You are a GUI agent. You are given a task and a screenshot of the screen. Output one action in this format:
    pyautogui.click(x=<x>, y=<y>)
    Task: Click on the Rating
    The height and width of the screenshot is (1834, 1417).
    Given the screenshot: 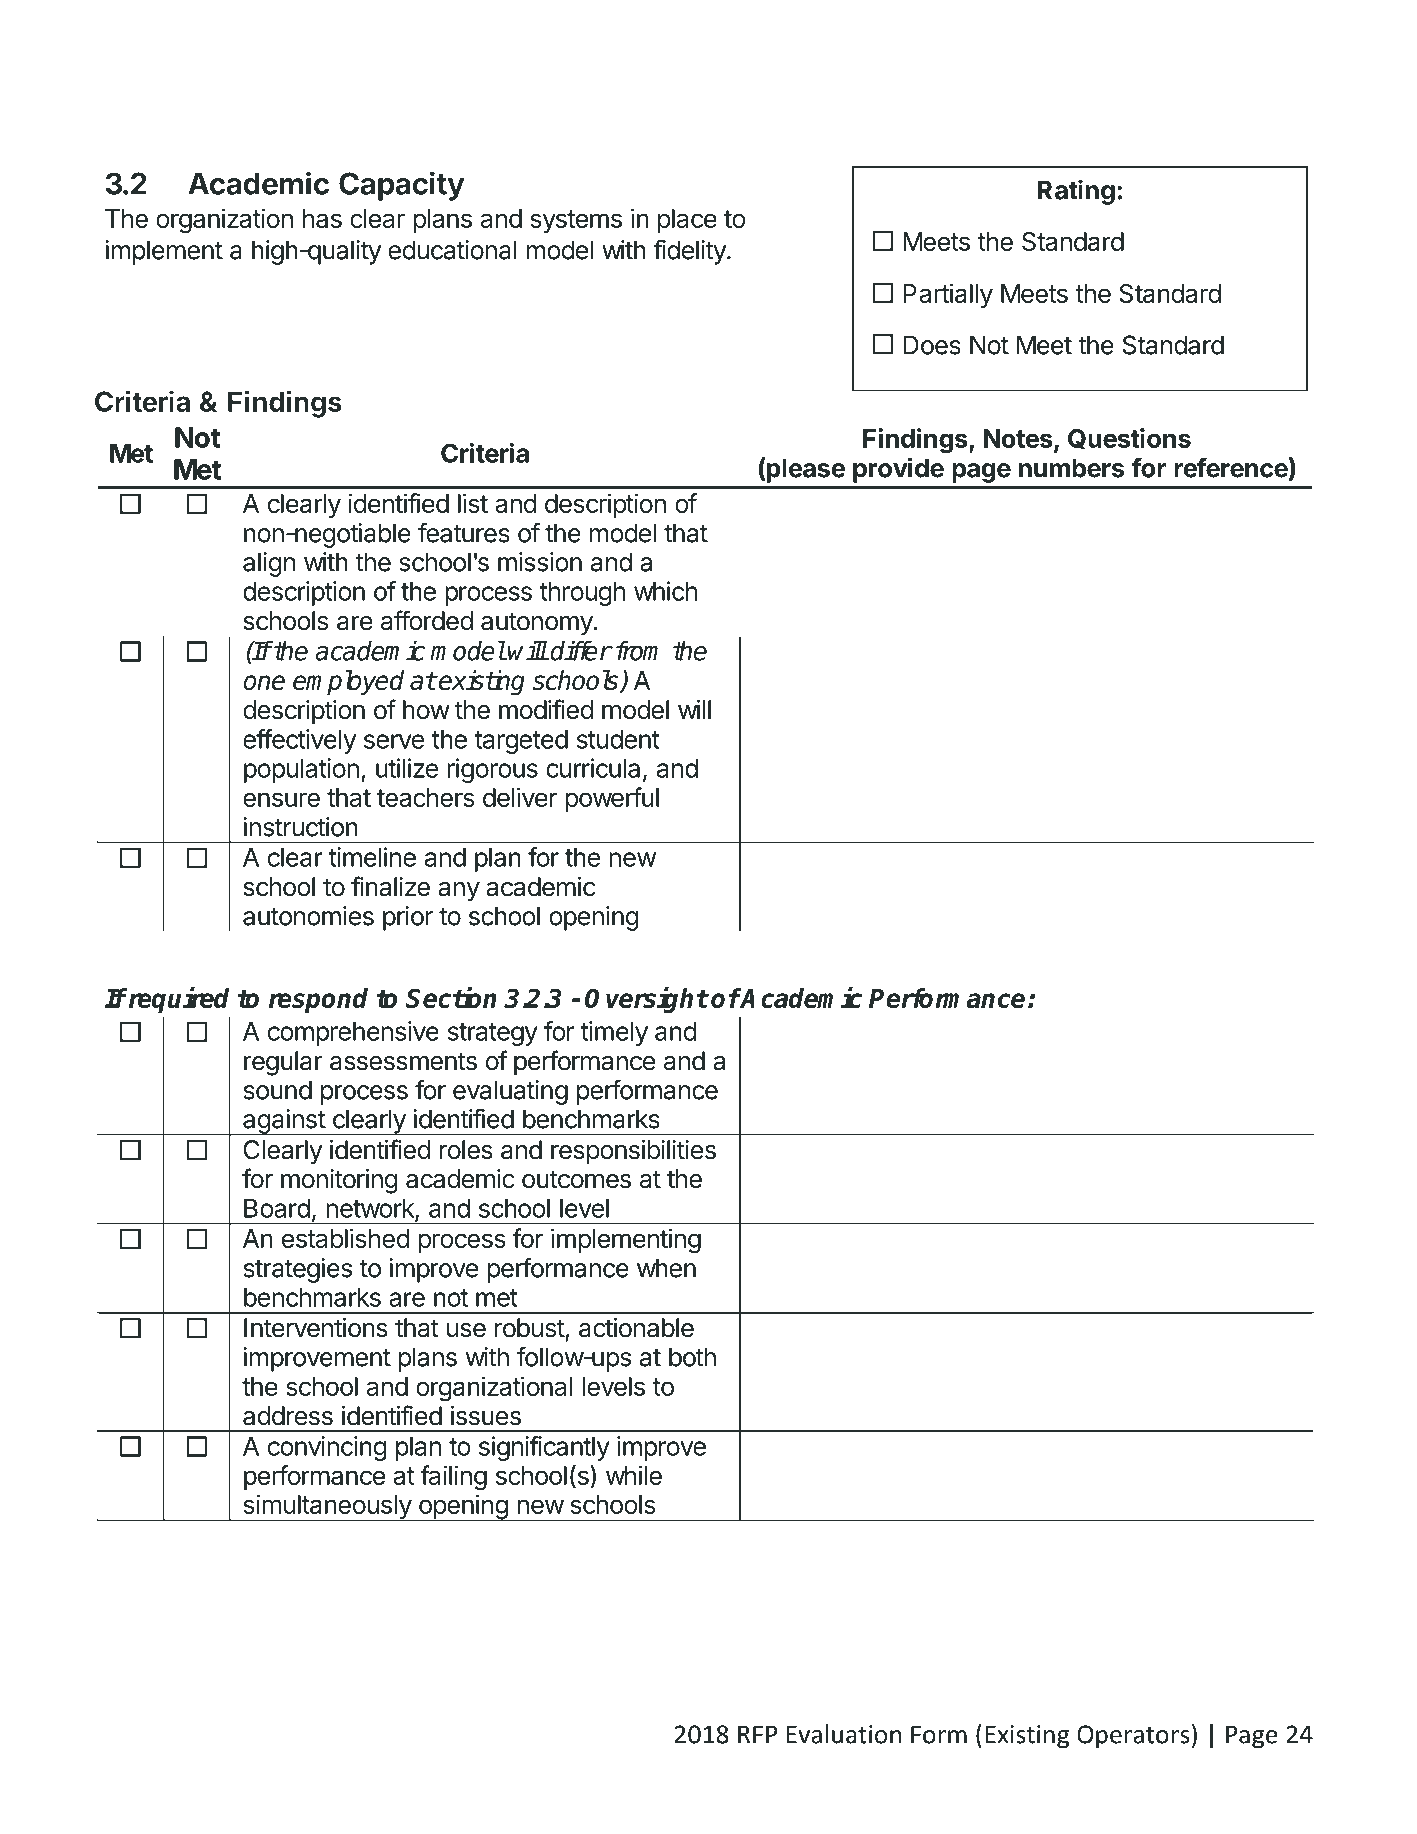 What is the action you would take?
    pyautogui.click(x=1076, y=192)
